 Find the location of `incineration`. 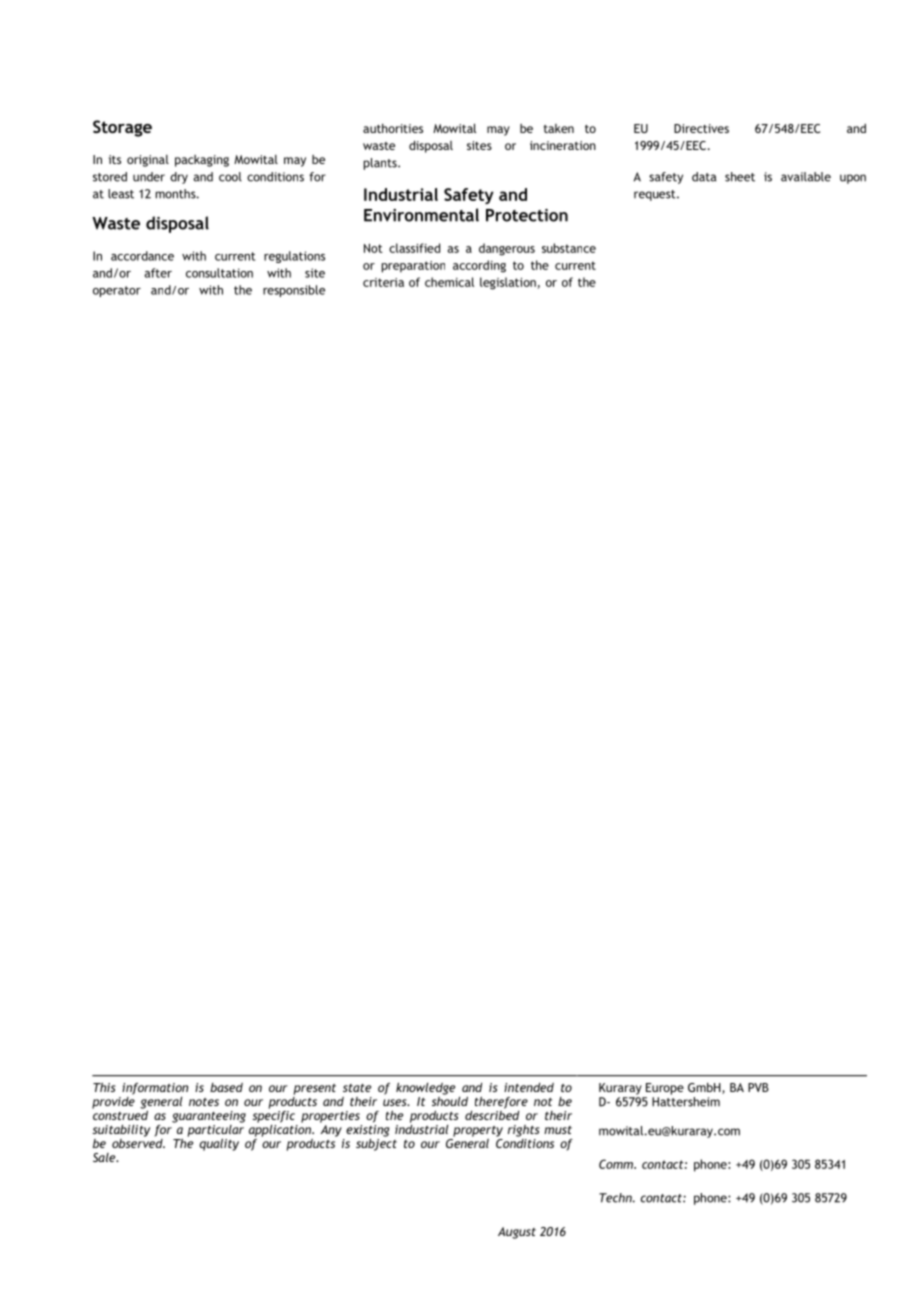

incineration is located at coordinates (563, 145).
